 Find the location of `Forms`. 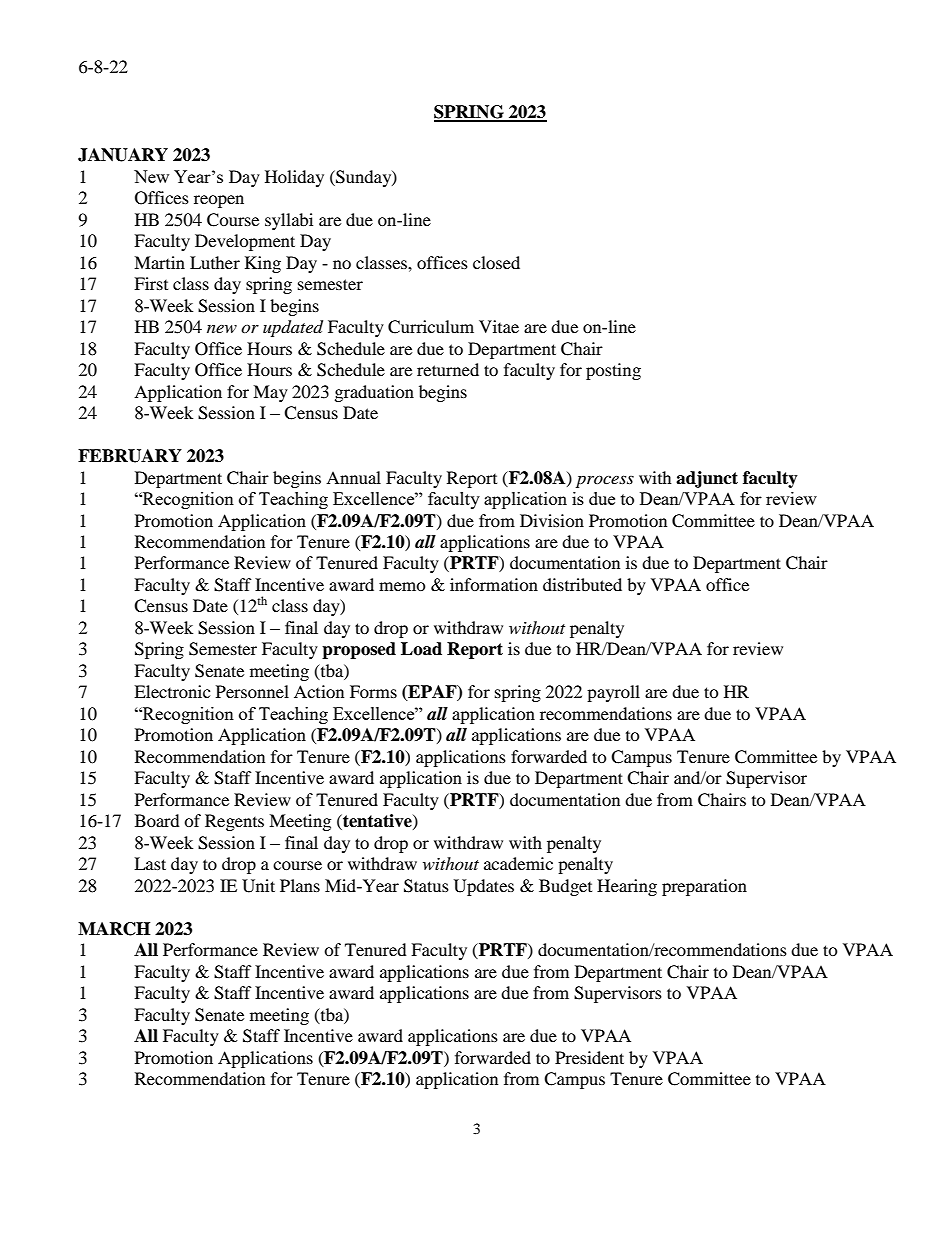

Forms is located at coordinates (373, 691).
